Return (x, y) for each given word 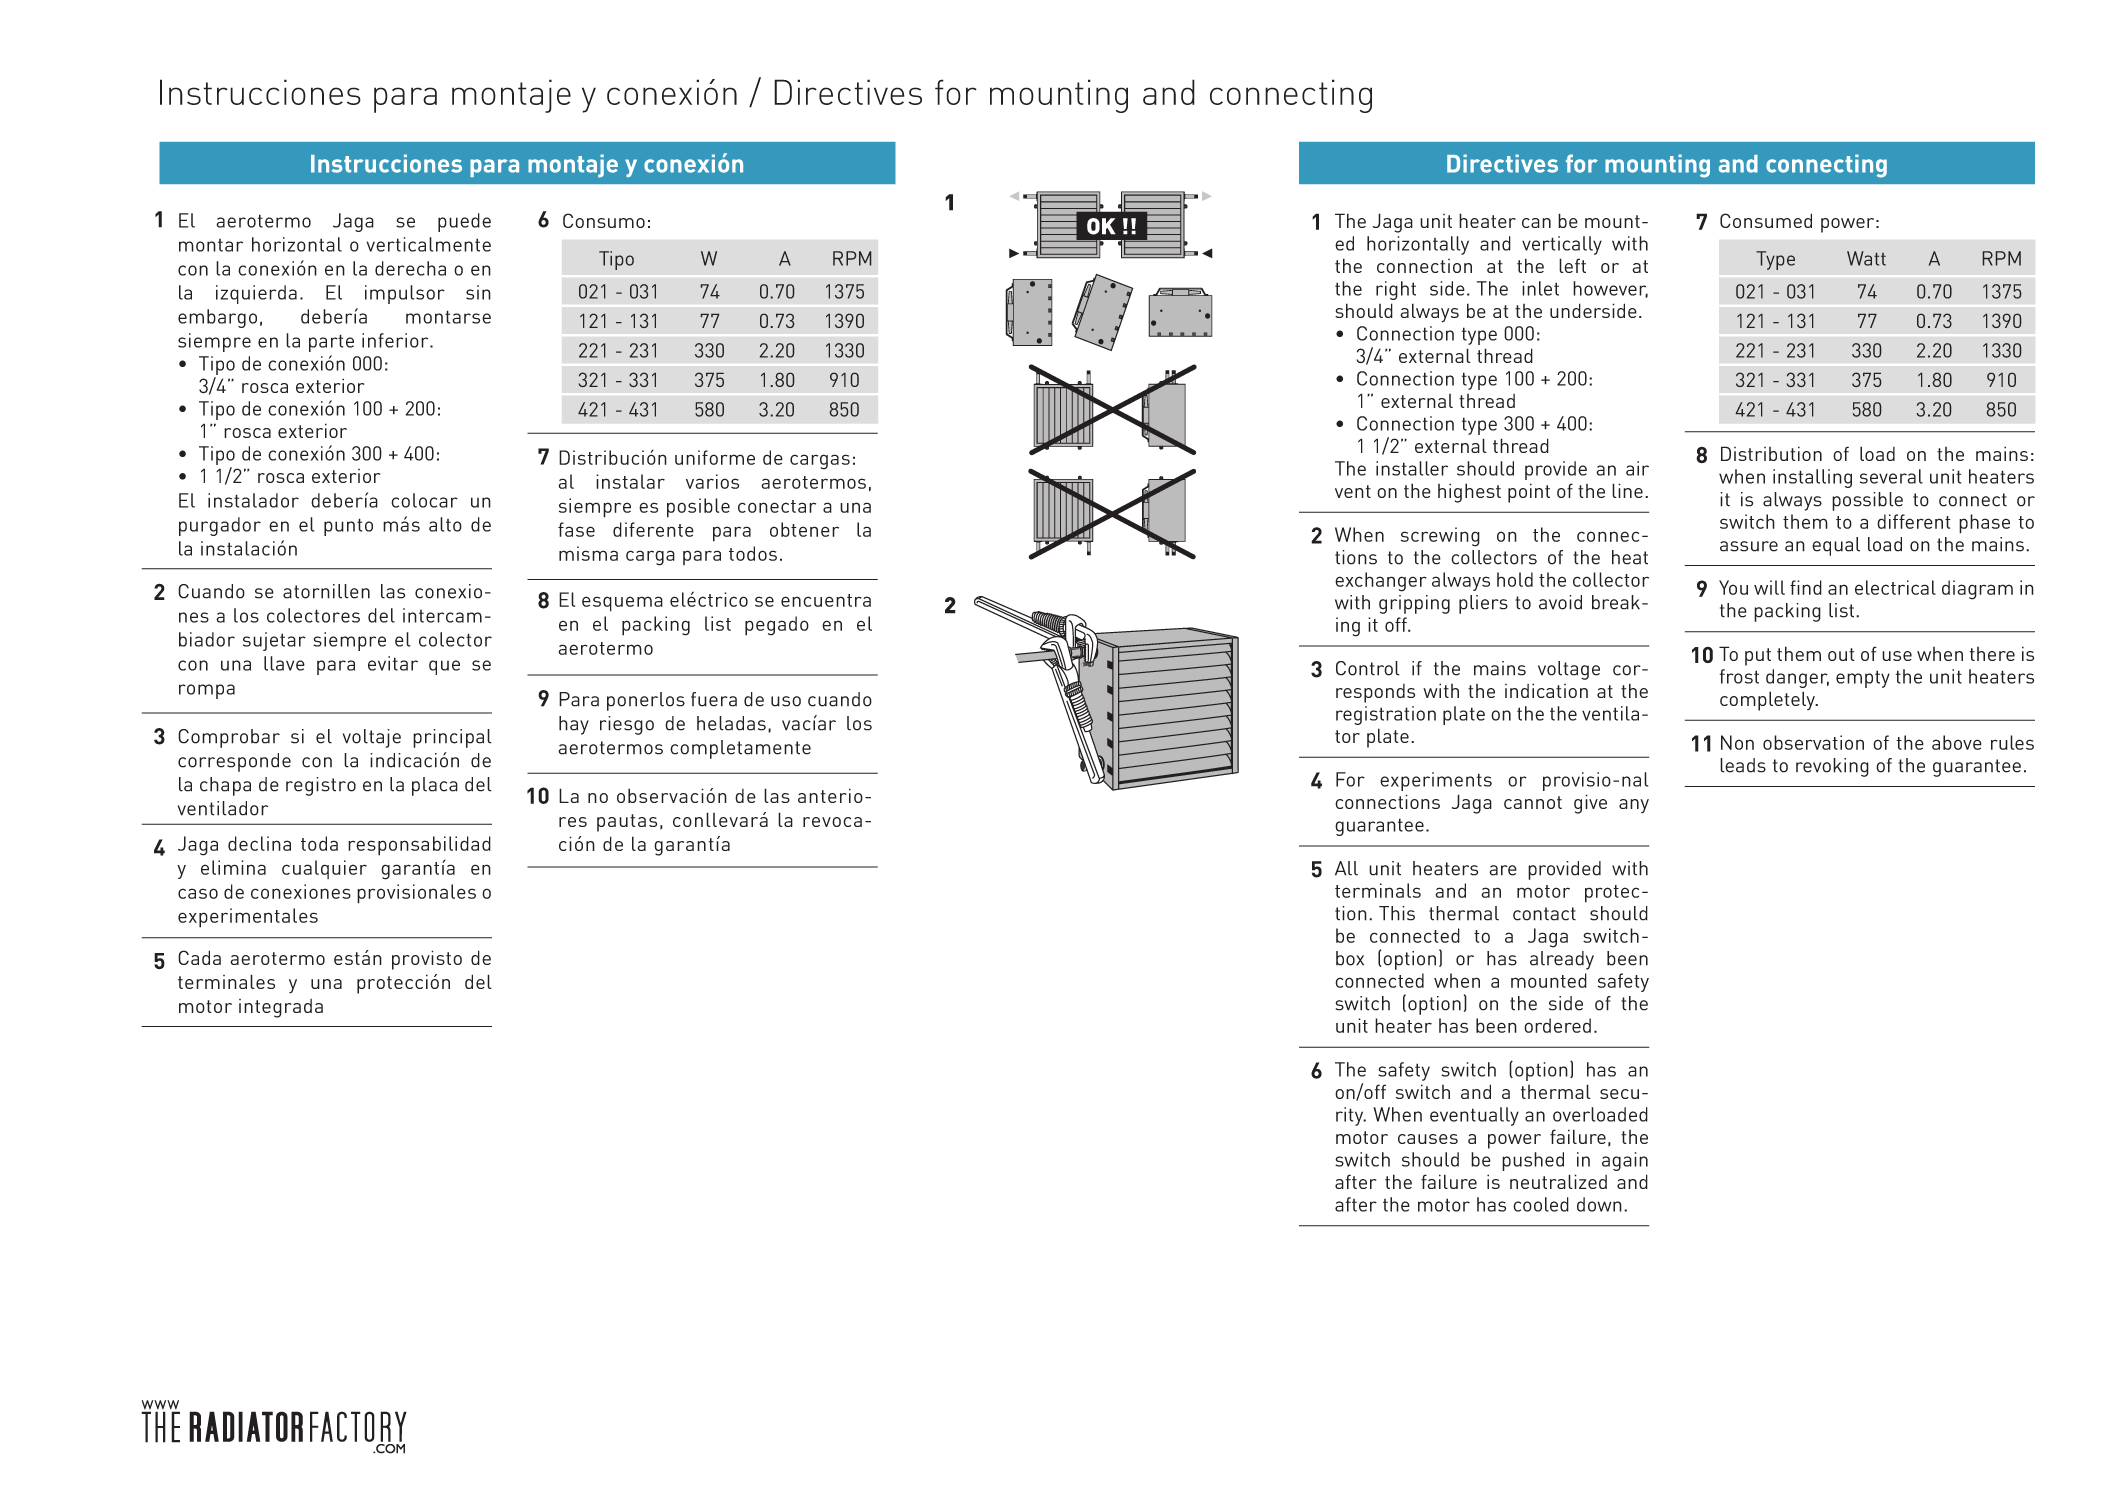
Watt (1866, 258)
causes (1428, 1139)
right (1396, 290)
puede (464, 222)
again (1625, 1161)
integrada (281, 1008)
